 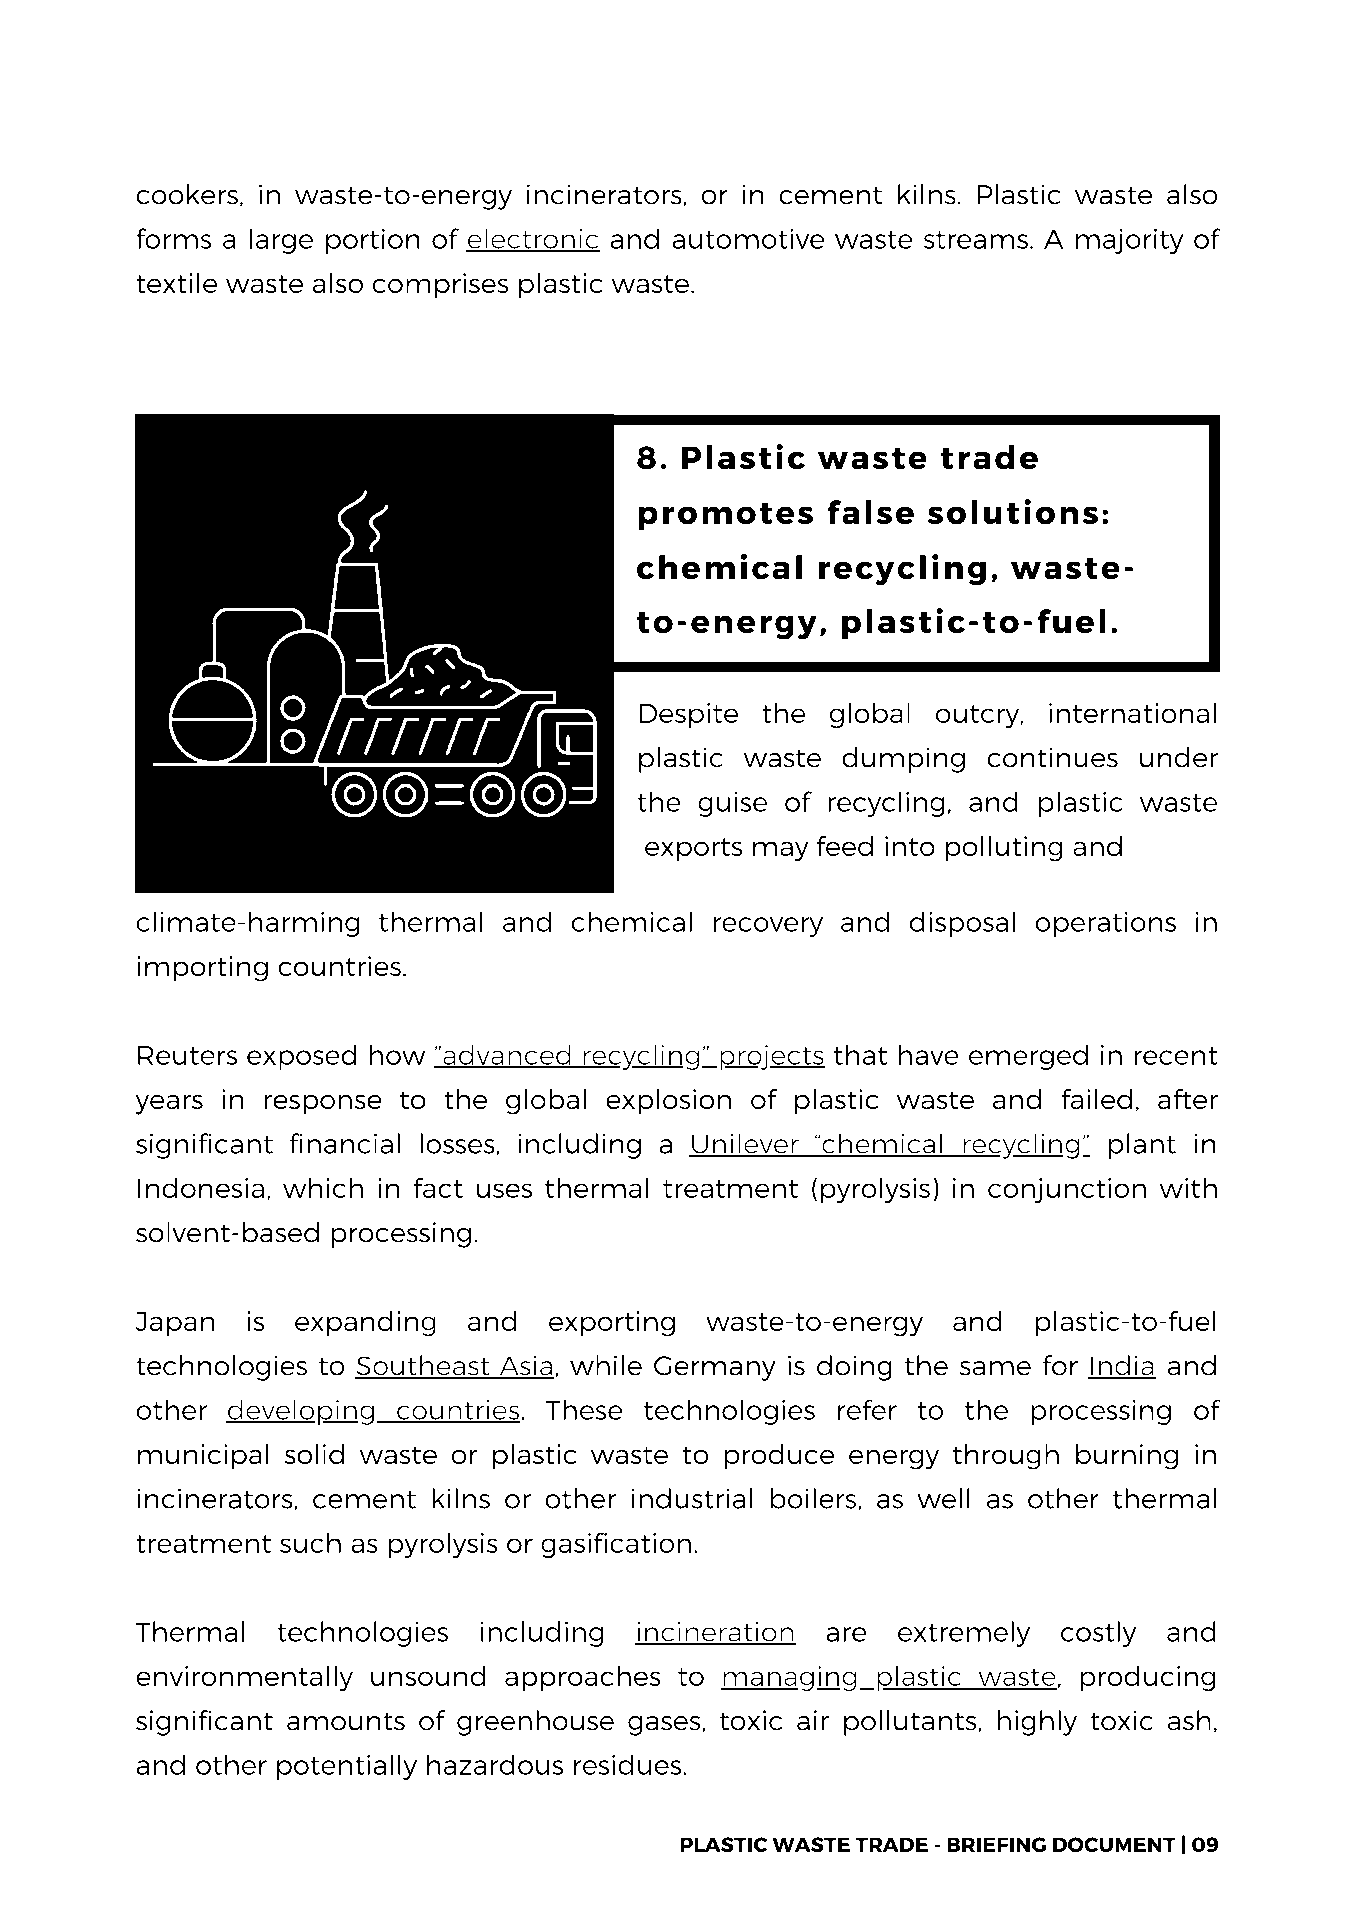 What do you see at coordinates (1132, 712) in the screenshot?
I see `international` at bounding box center [1132, 712].
